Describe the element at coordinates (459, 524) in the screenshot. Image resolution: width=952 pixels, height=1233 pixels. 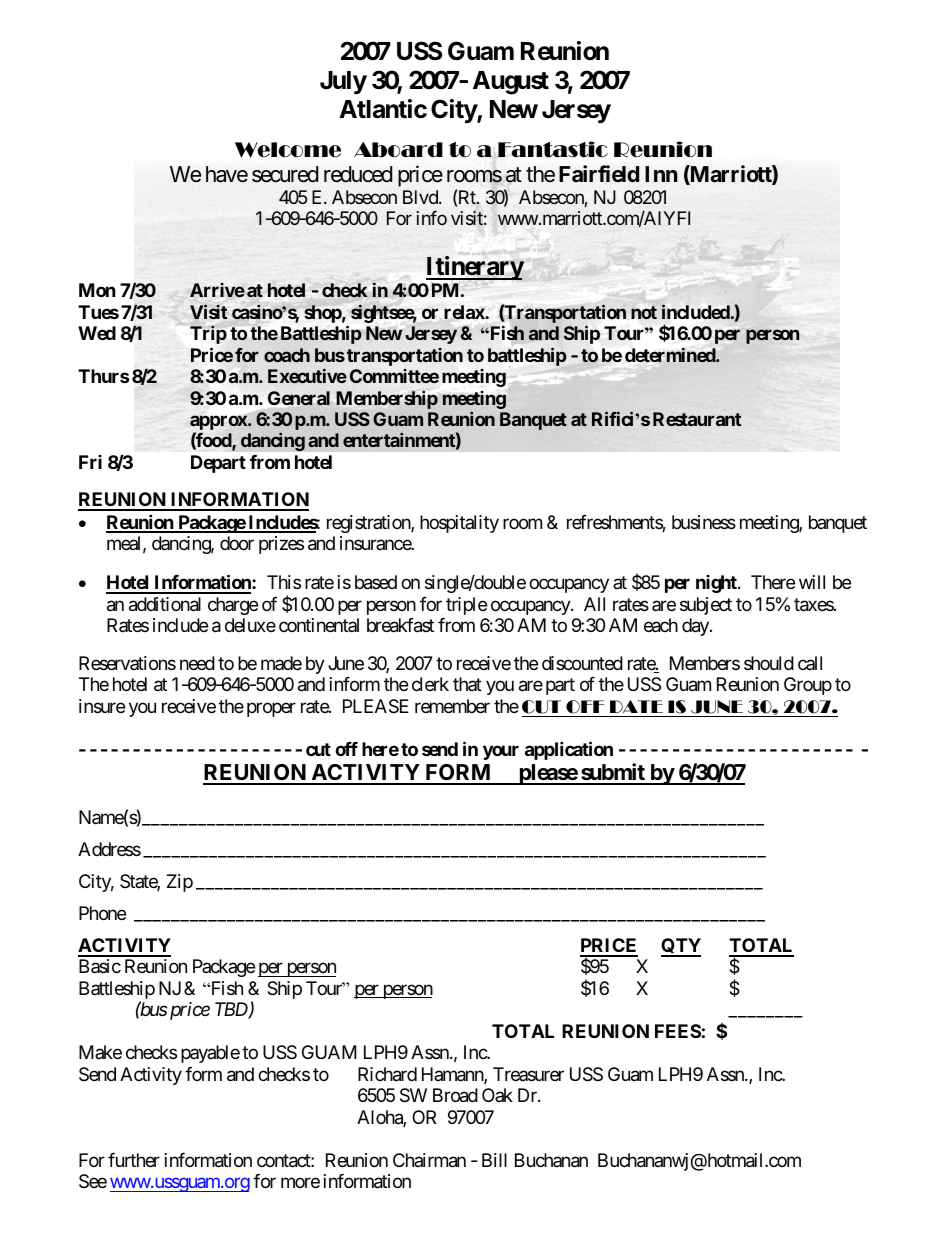
I see `hospitality` at that location.
